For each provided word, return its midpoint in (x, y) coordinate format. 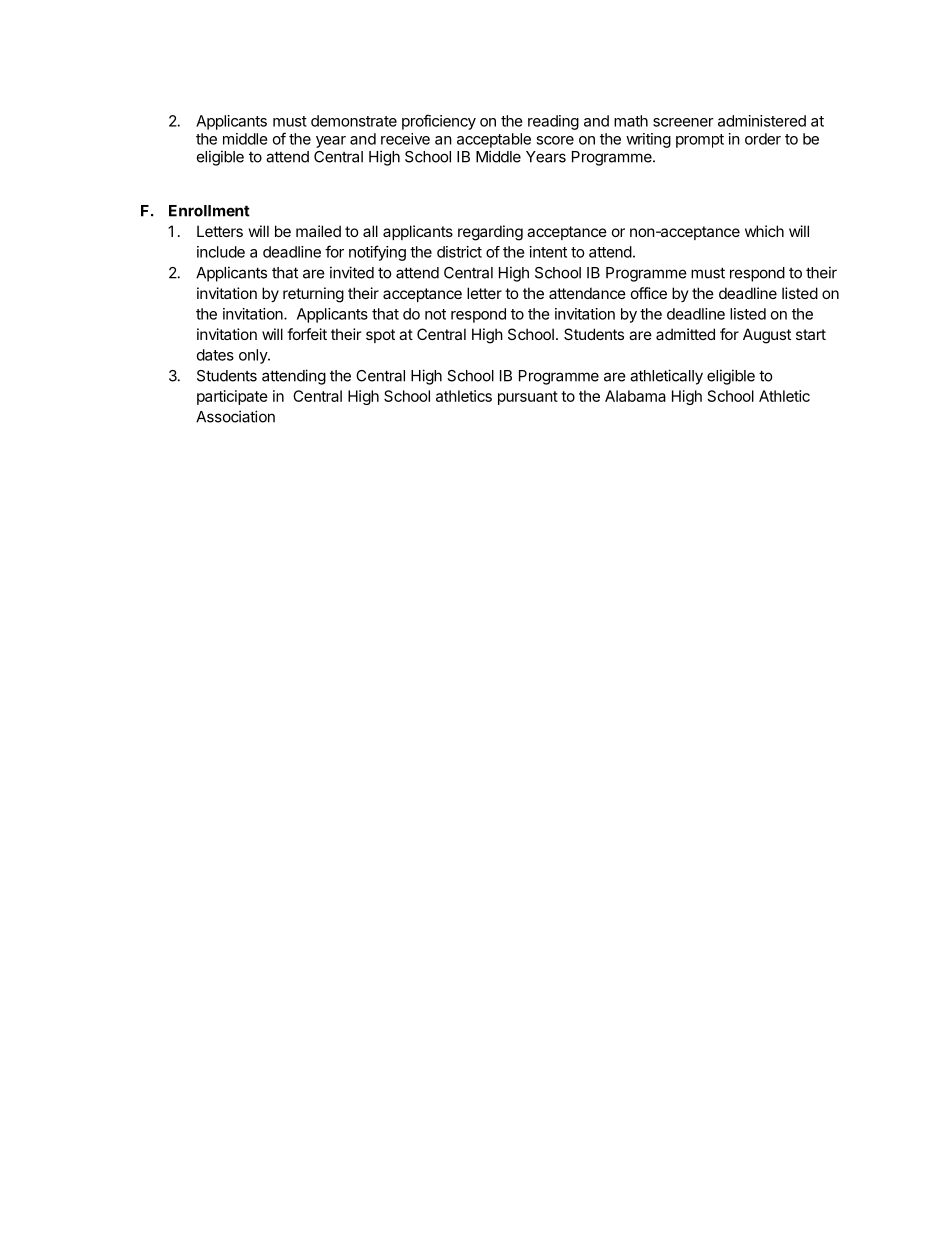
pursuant (528, 398)
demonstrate (354, 121)
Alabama (635, 396)
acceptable (494, 140)
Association (235, 416)
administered (762, 121)
